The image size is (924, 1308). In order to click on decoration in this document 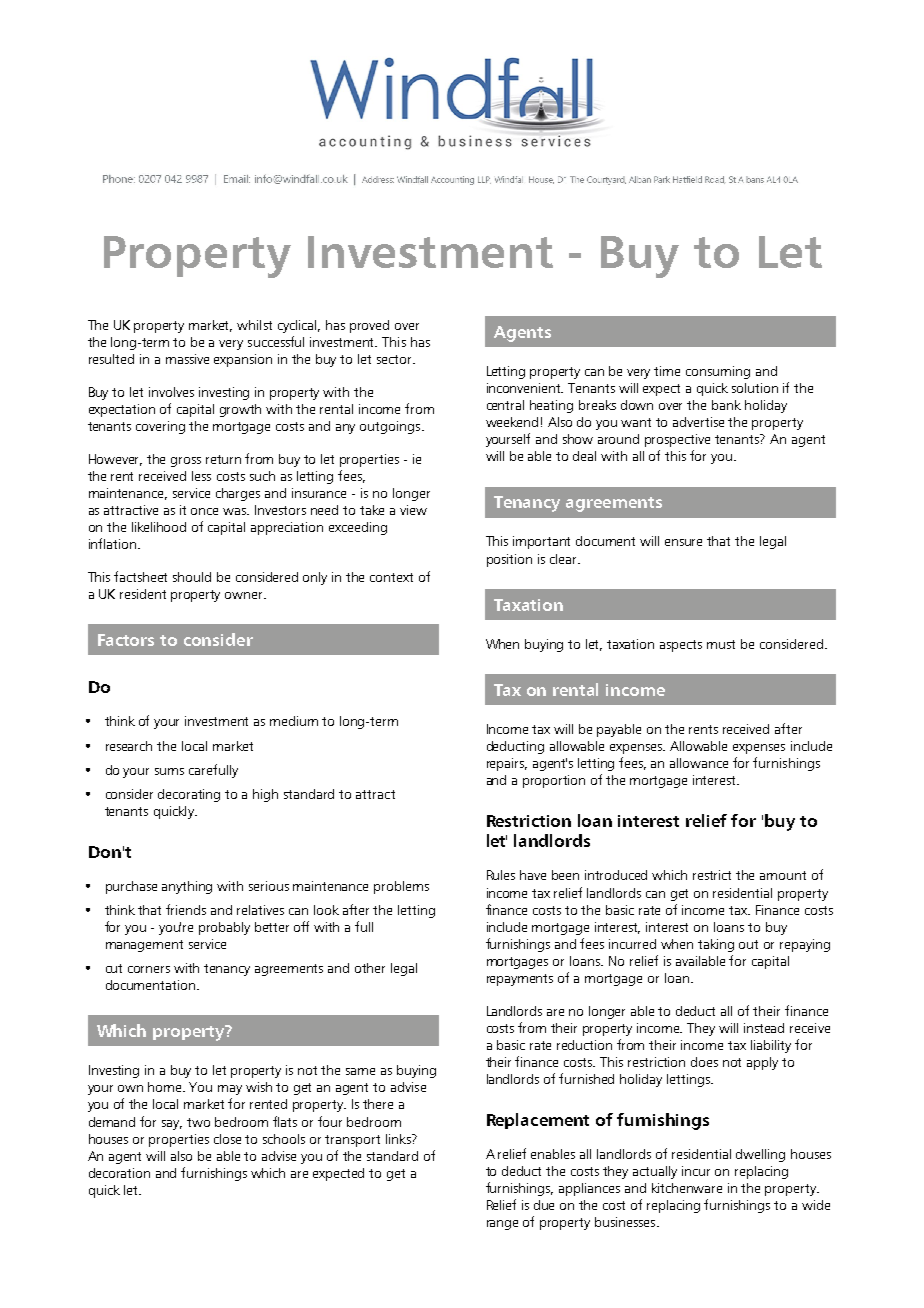, I will do `click(119, 1173)`.
